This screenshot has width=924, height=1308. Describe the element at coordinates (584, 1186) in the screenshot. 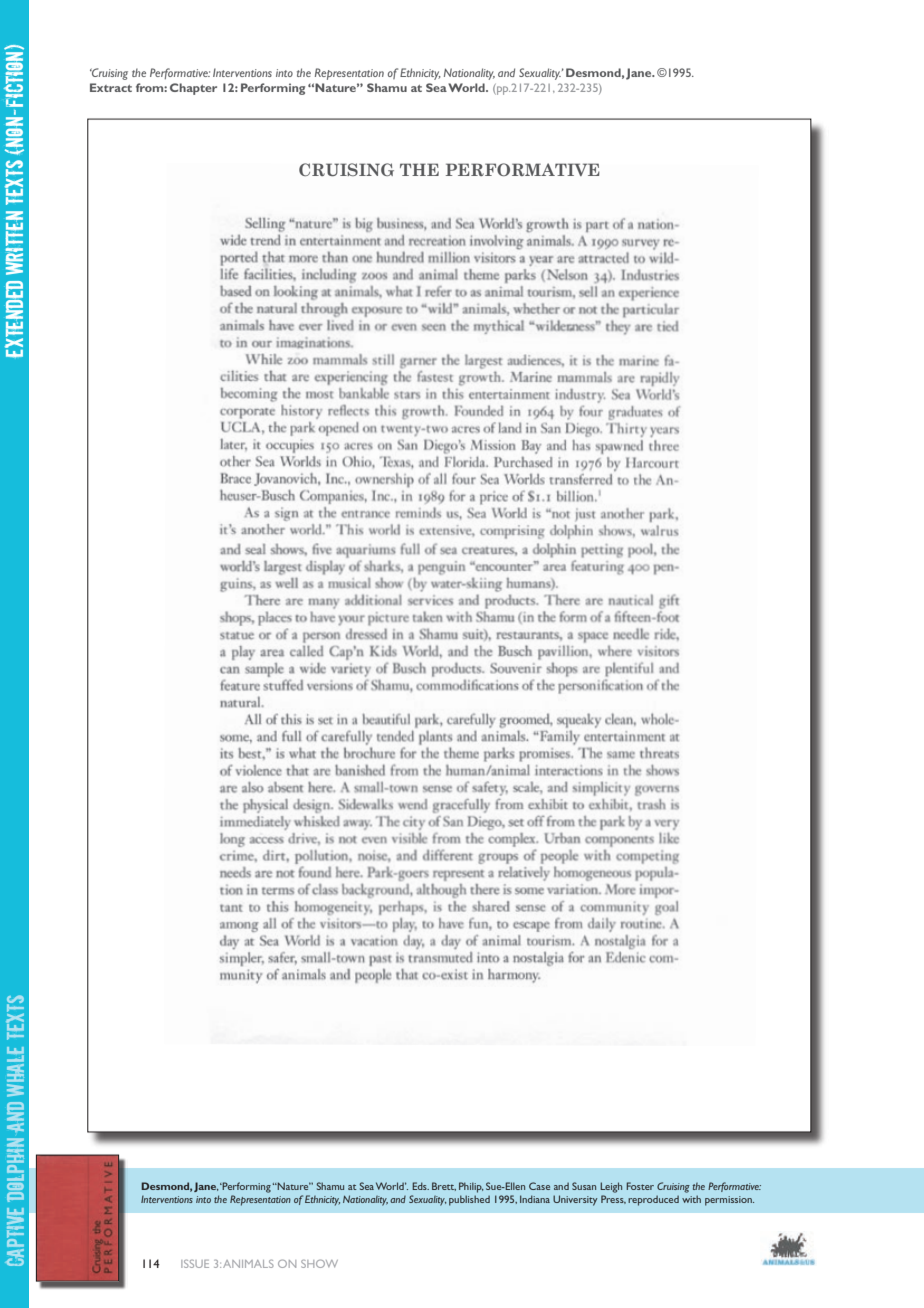

I see `Susan` at that location.
